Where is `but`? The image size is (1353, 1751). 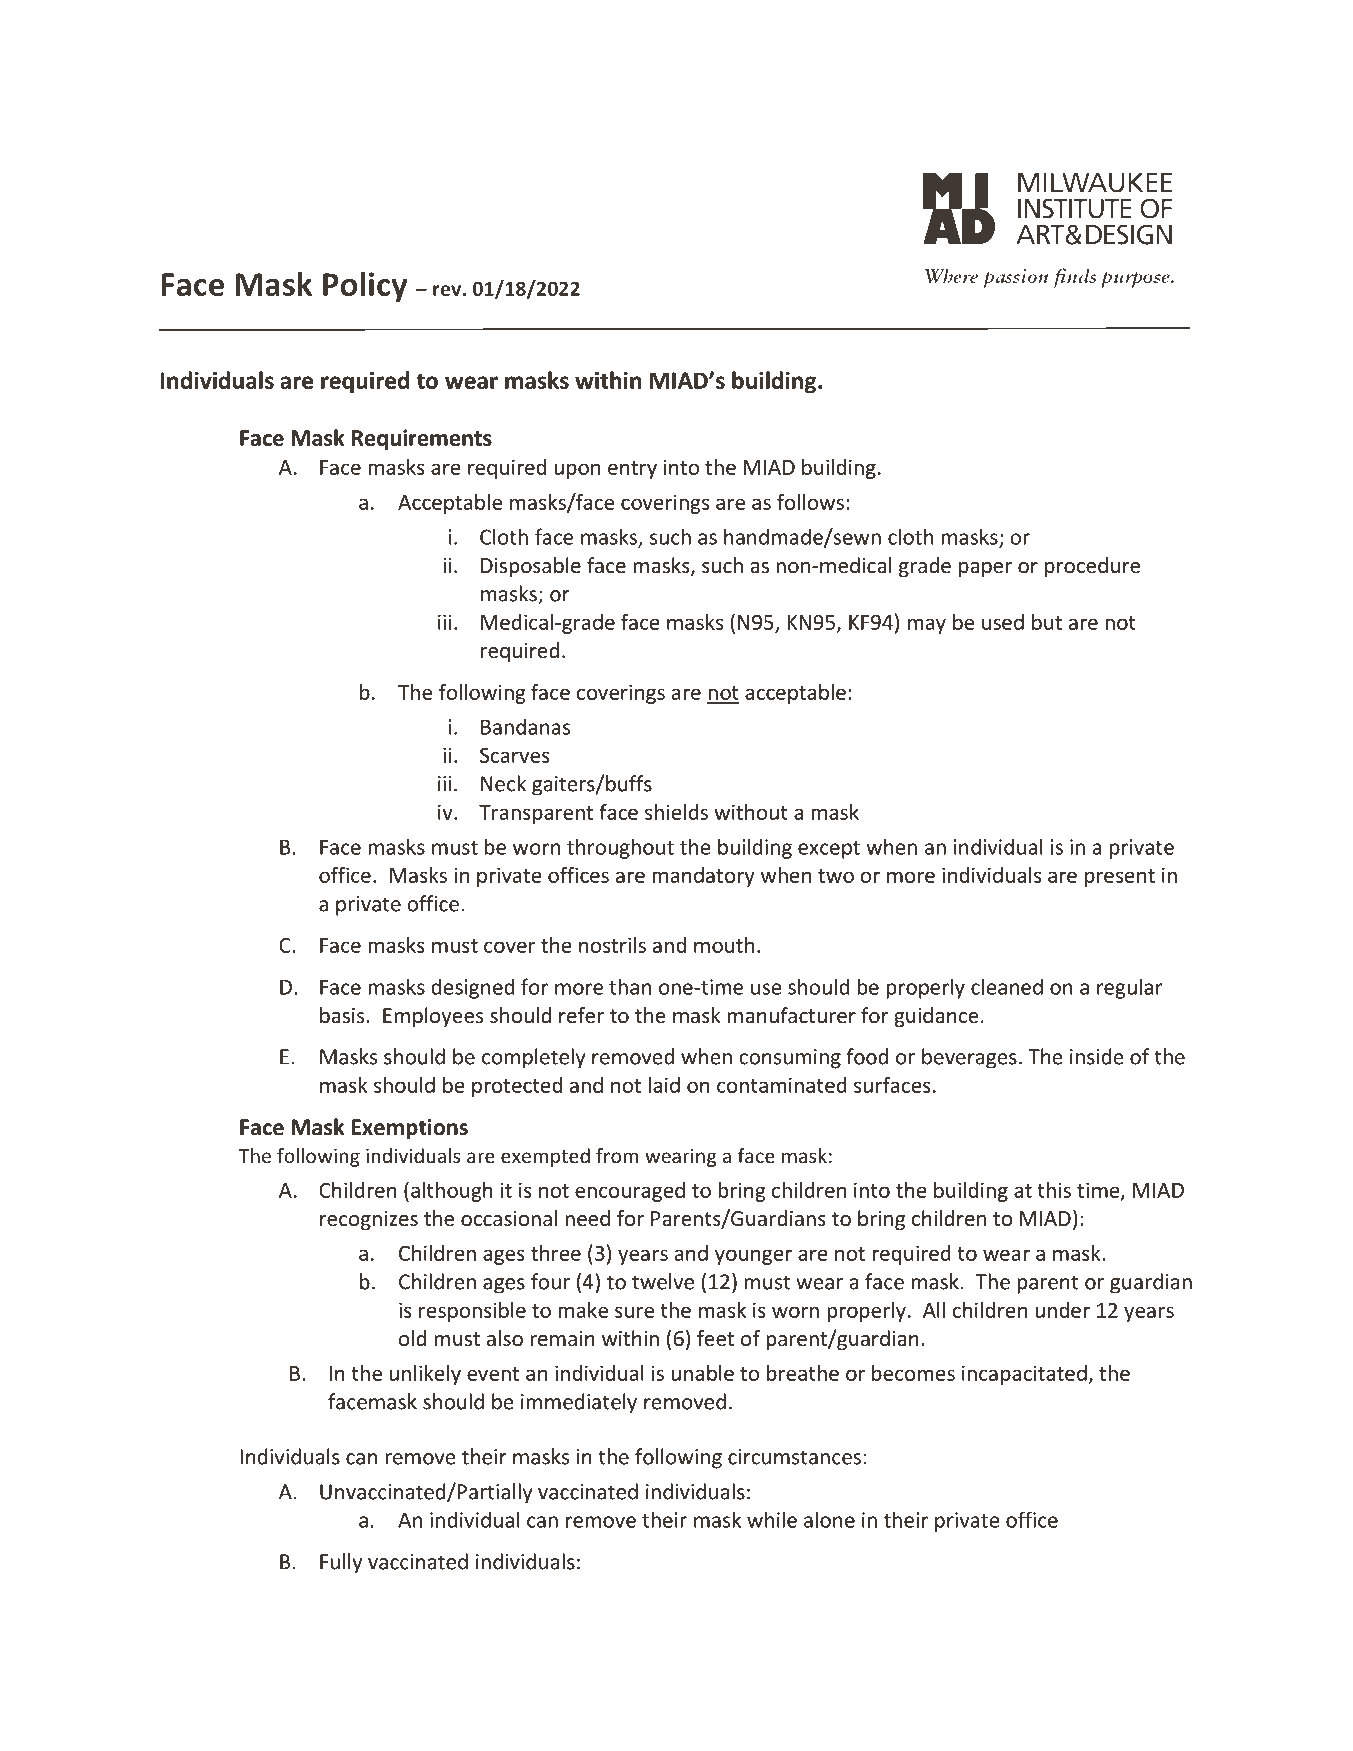
but is located at coordinates (1047, 622).
